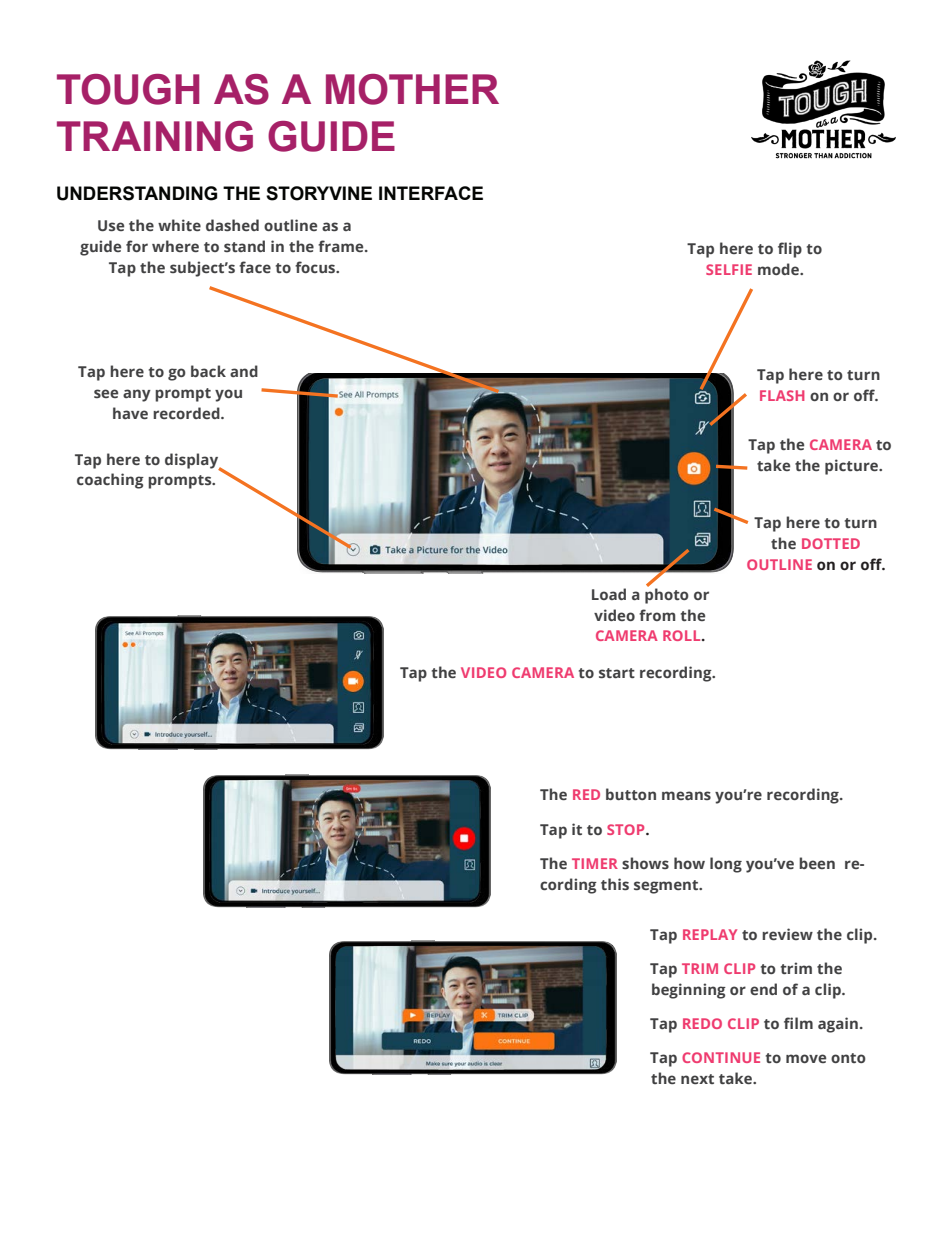 The image size is (952, 1233). Describe the element at coordinates (110, 481) in the document. I see `coaching` at that location.
